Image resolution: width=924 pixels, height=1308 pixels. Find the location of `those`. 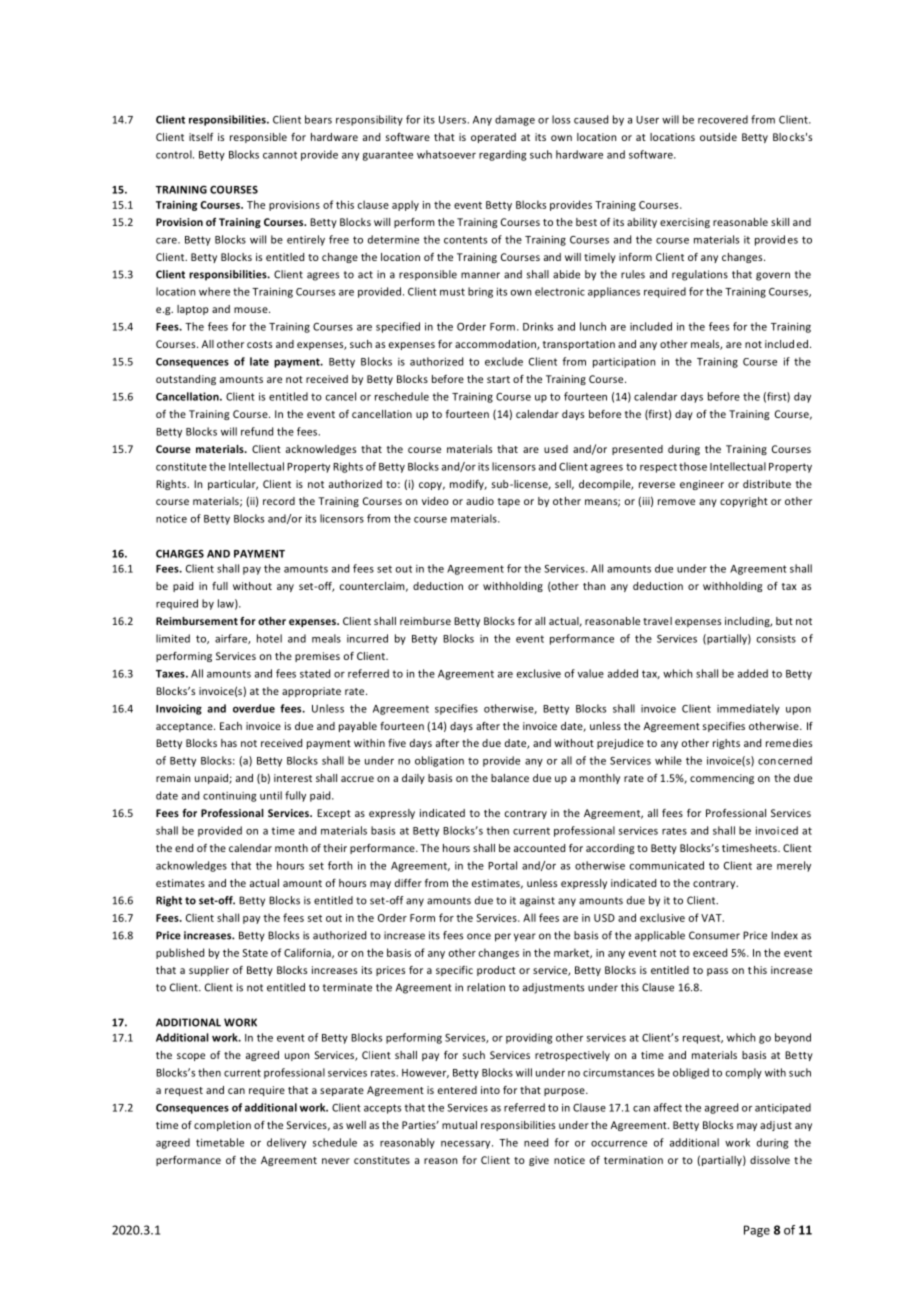

those is located at coordinates (693, 466).
